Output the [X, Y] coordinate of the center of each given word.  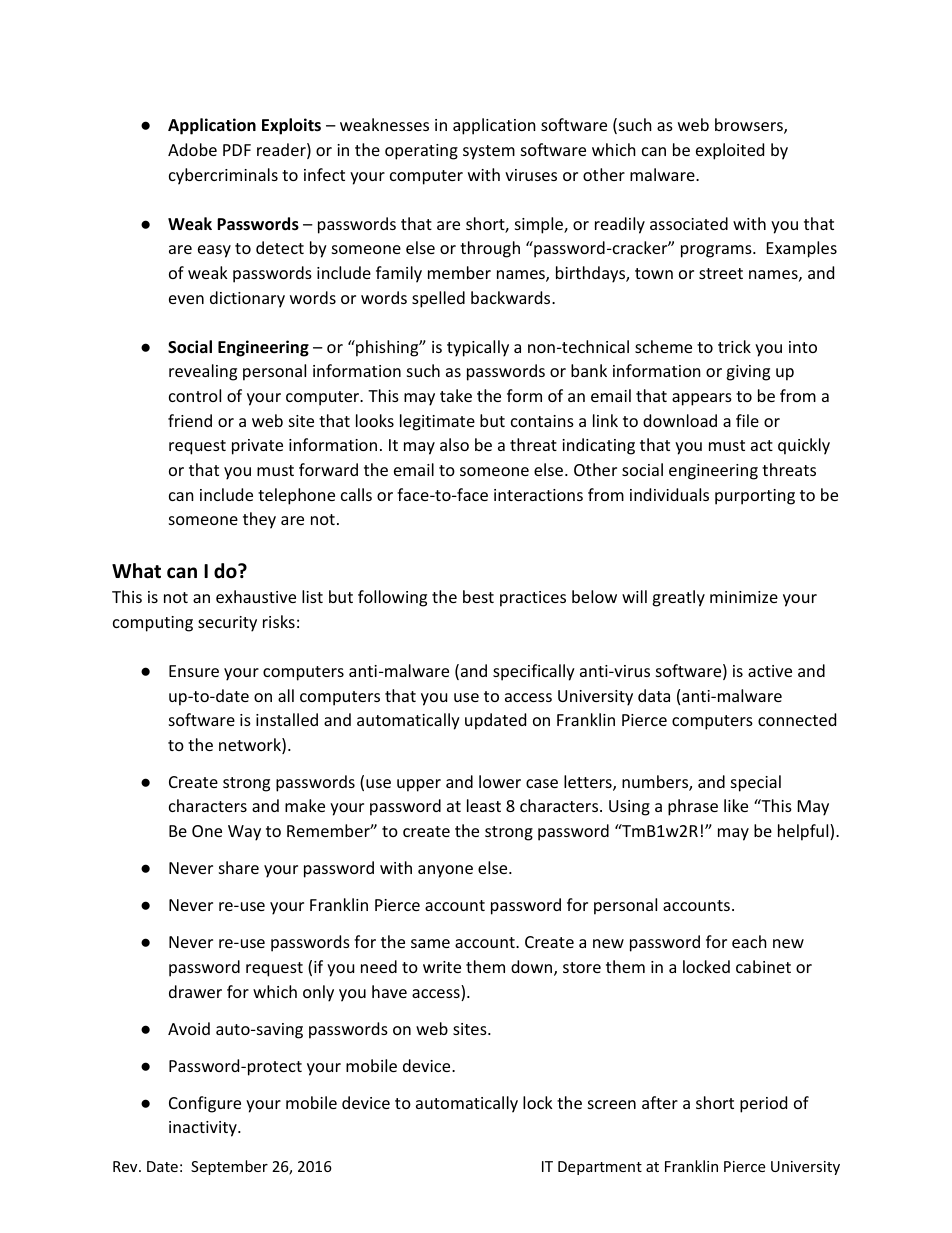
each [749, 941]
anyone [445, 871]
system [489, 152]
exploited [730, 151]
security [227, 624]
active [770, 671]
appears [702, 399]
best [478, 596]
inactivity [204, 1129]
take [456, 395]
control [195, 395]
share [239, 867]
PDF [237, 150]
